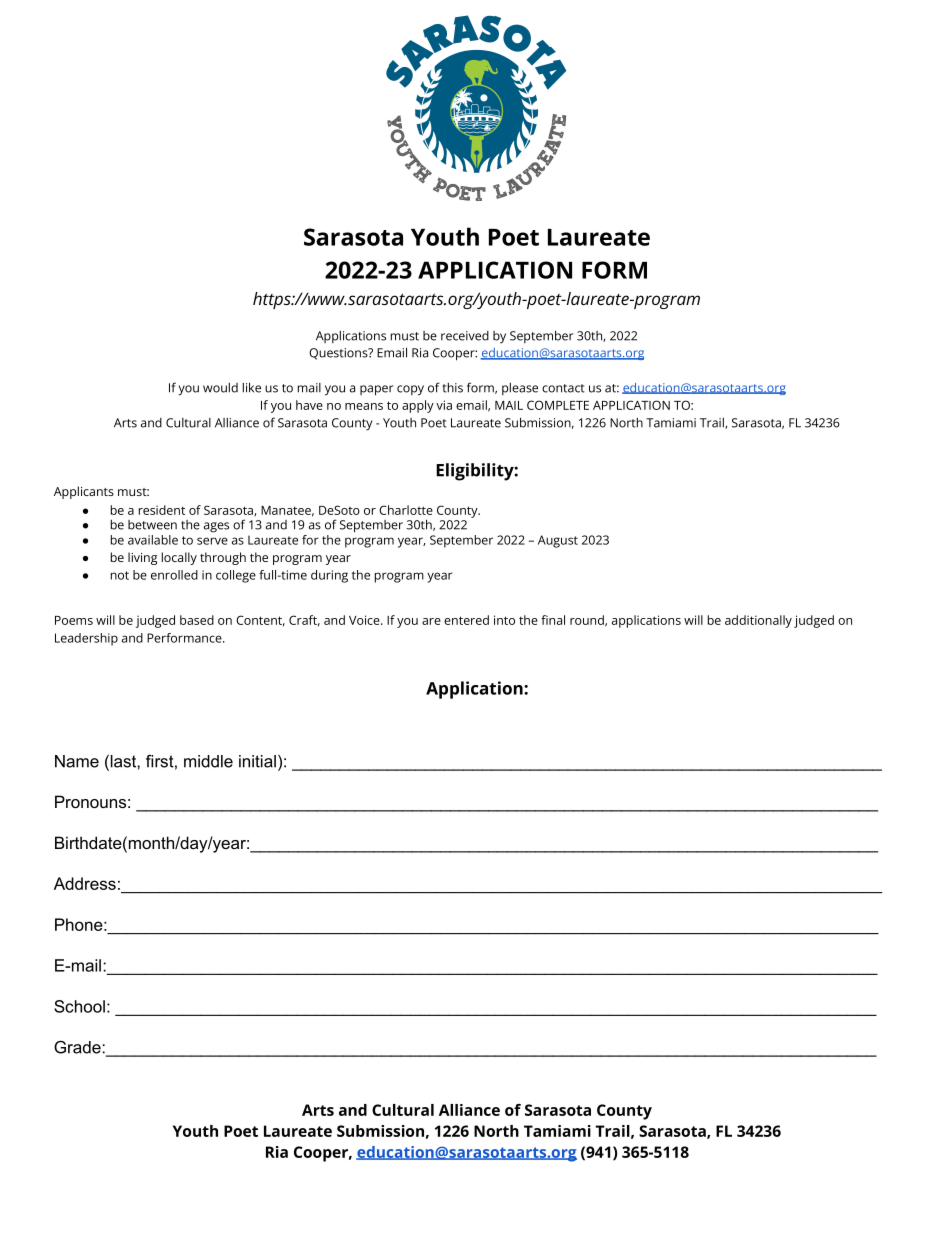 The height and width of the screenshot is (1233, 952). Describe the element at coordinates (758, 621) in the screenshot. I see `additionally` at that location.
